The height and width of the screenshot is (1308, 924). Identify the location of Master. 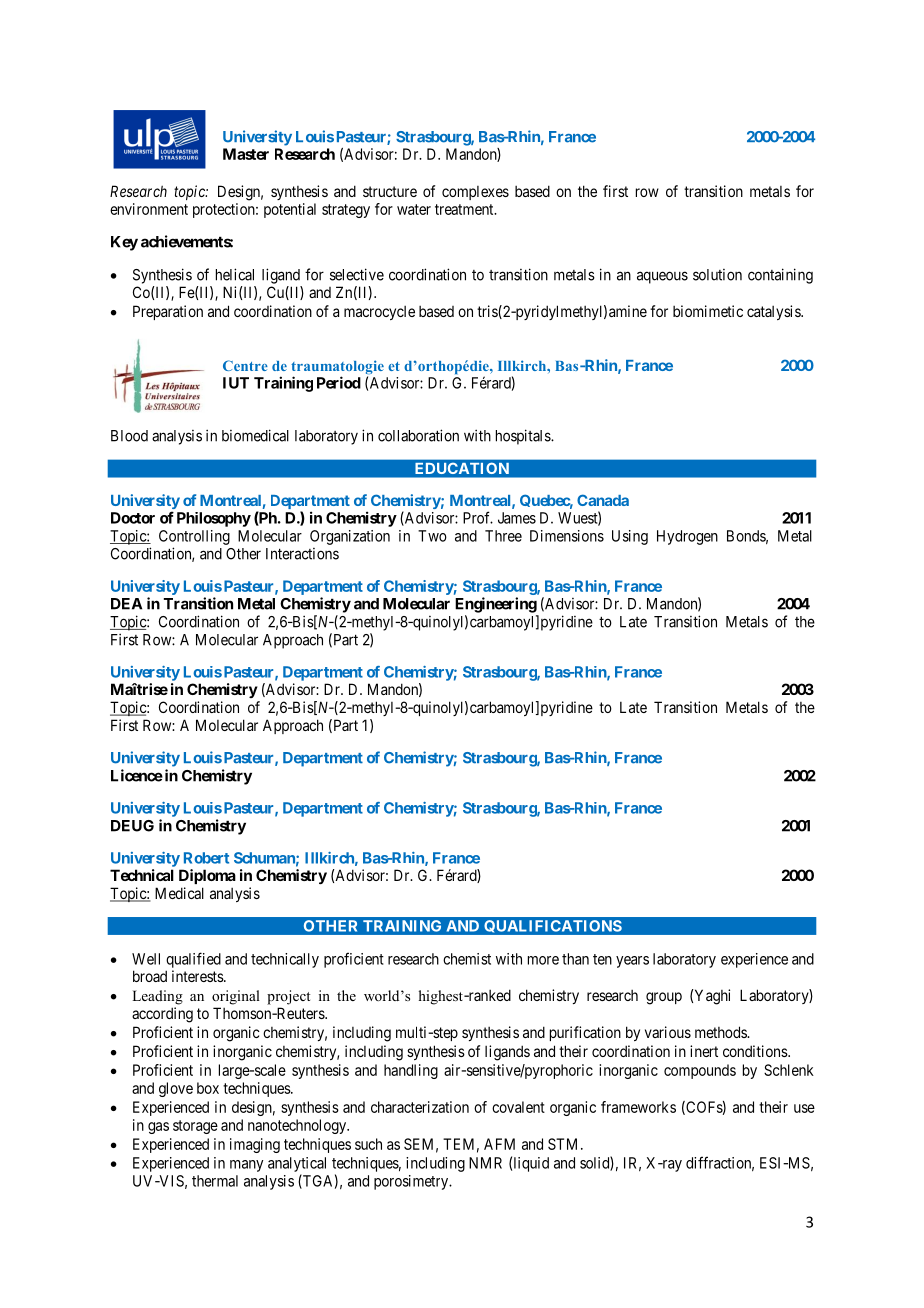
(246, 154).
